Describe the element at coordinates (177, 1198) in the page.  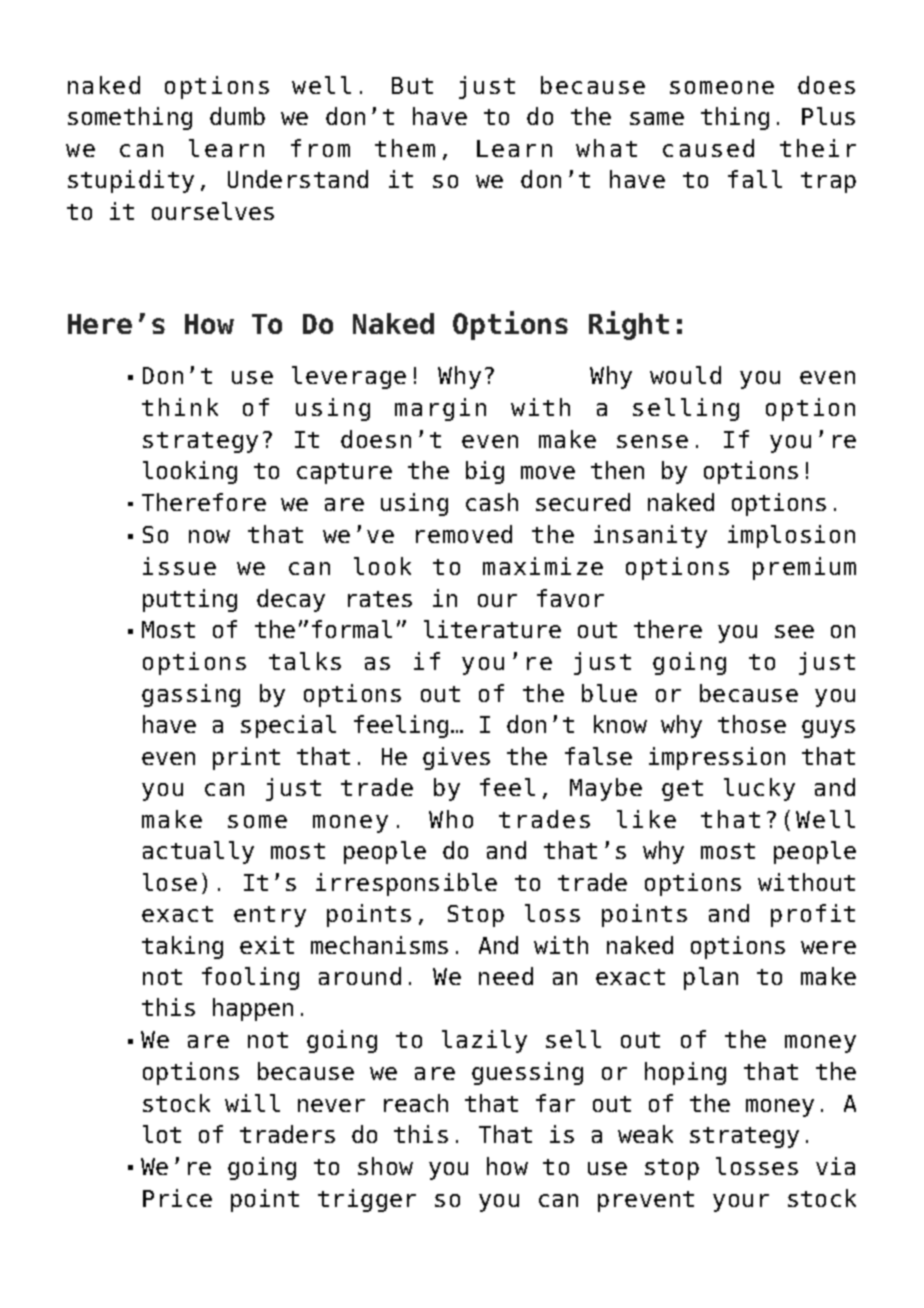
I see `Price` at that location.
